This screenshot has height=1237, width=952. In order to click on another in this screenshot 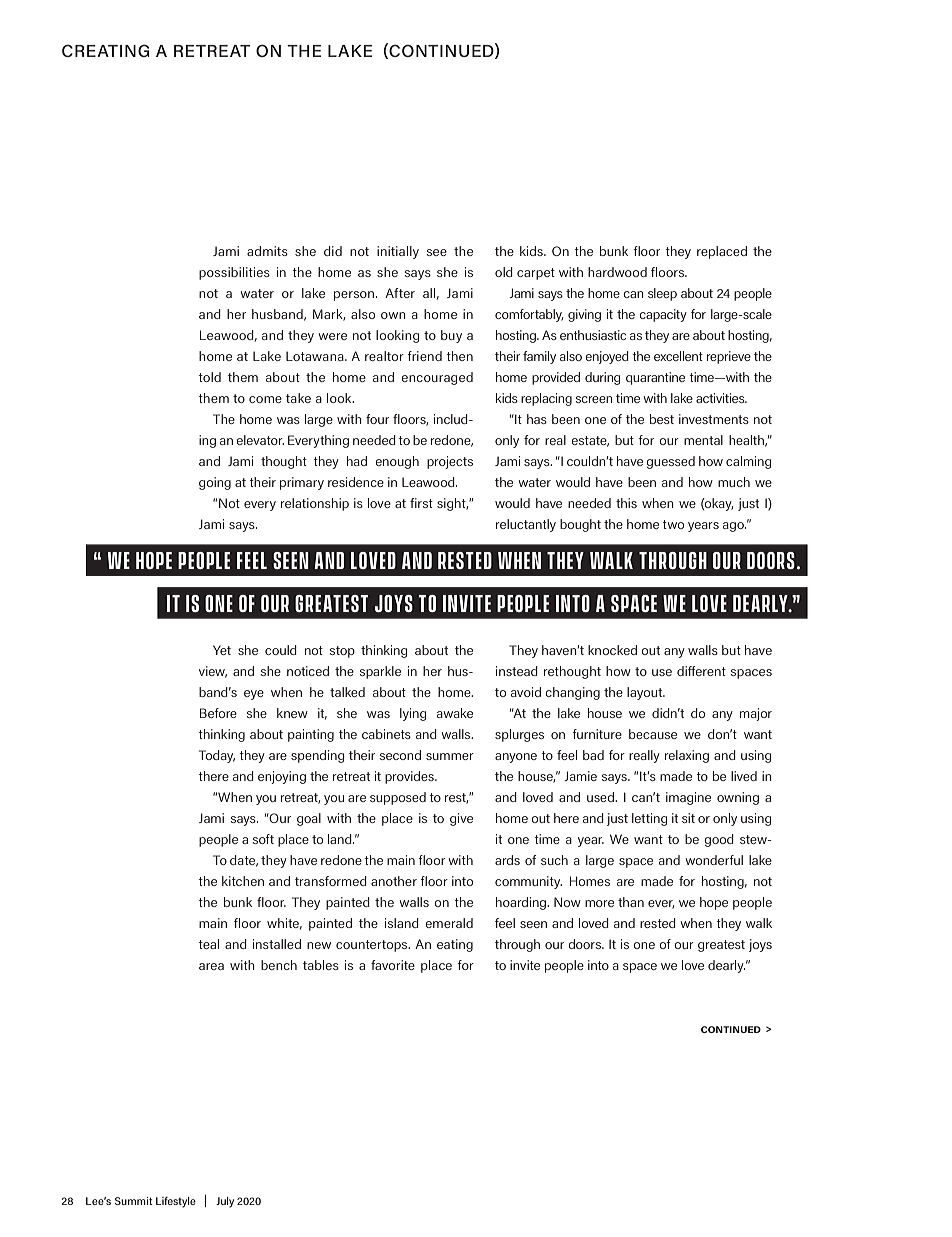, I will do `click(394, 881)`.
